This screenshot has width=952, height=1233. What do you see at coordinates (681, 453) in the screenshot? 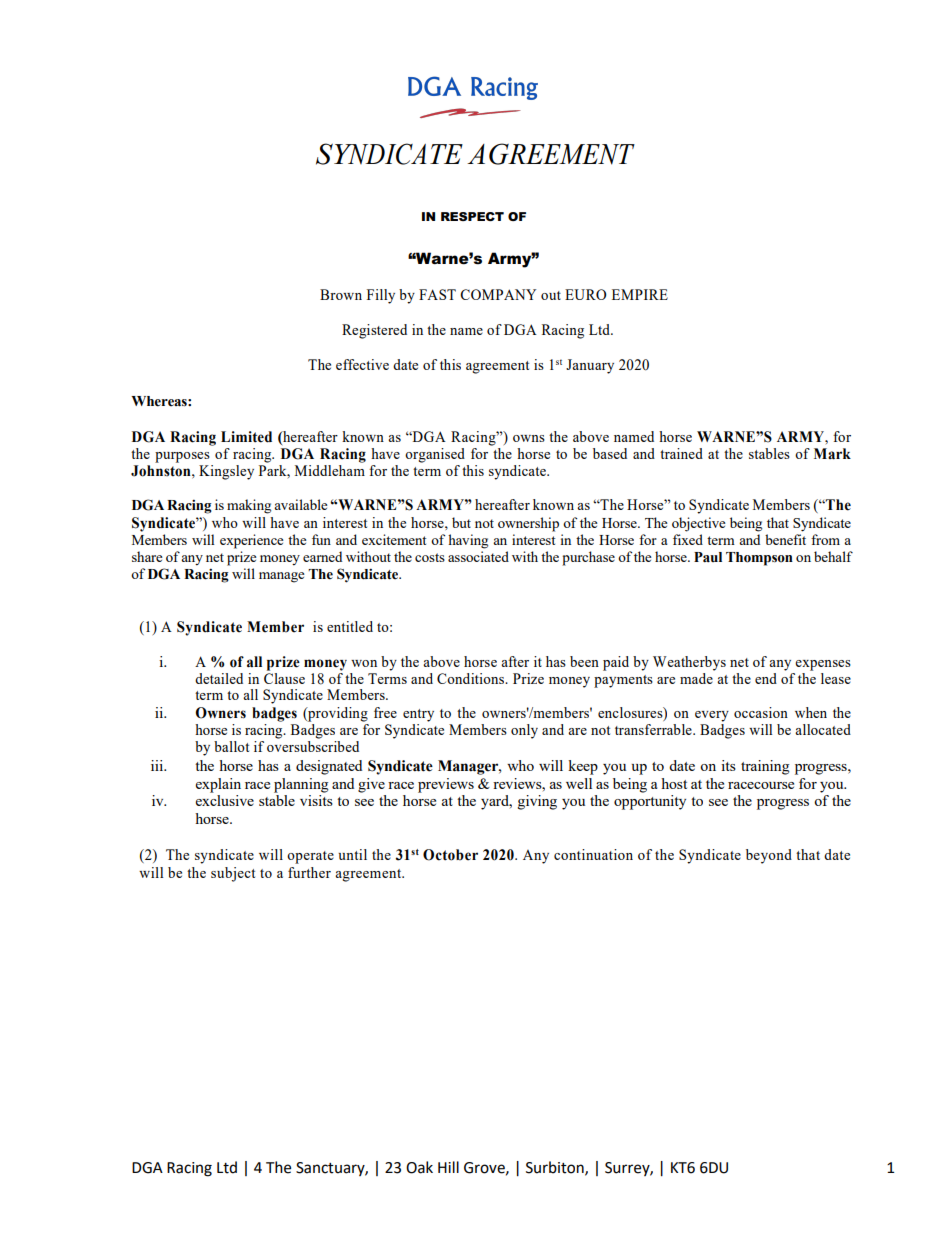
I see `trained` at bounding box center [681, 453].
